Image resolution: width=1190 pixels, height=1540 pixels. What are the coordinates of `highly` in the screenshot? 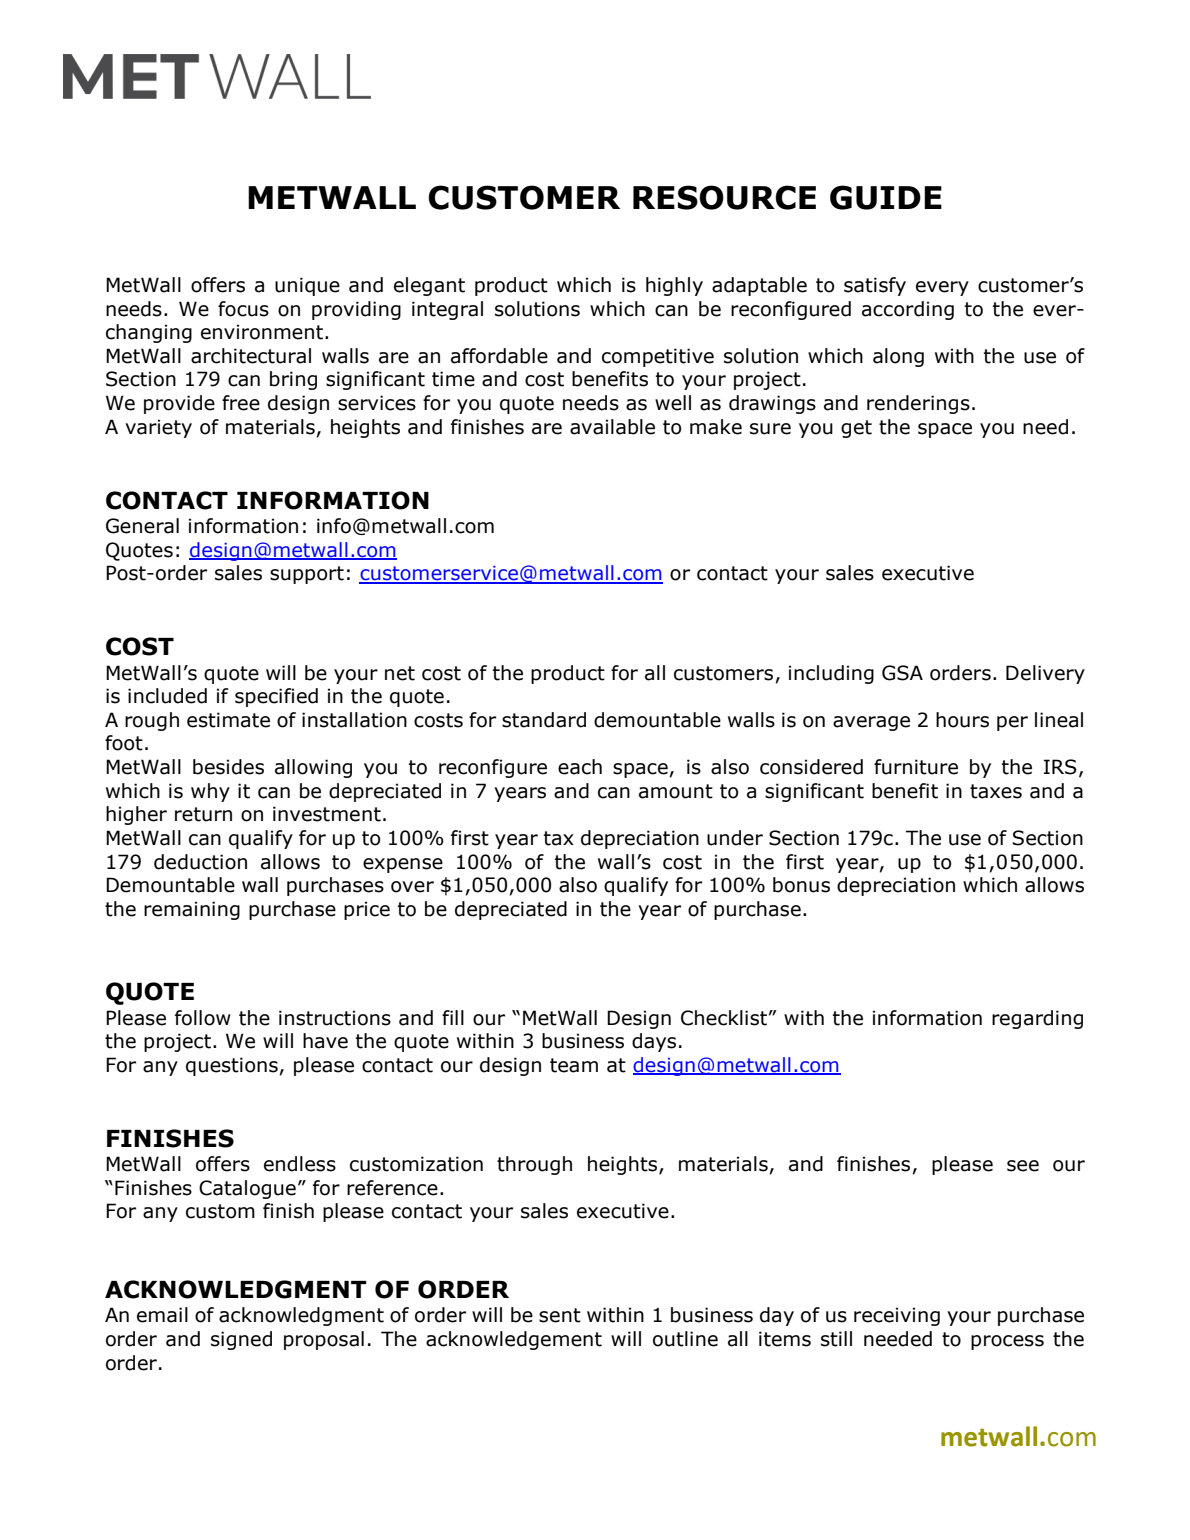 It's located at (674, 286).
